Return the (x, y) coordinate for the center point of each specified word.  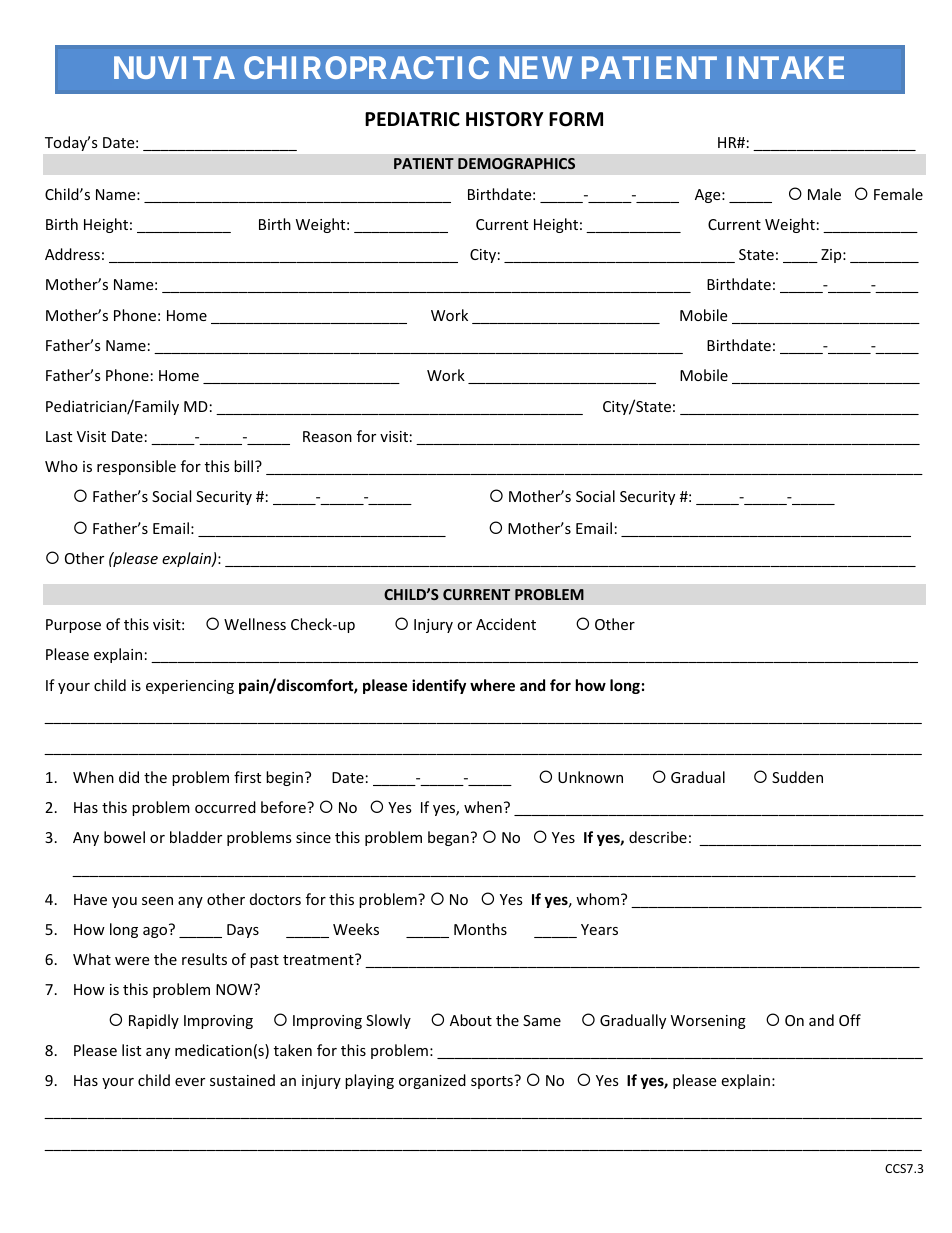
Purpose (73, 626)
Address (72, 254)
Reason (327, 436)
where (492, 685)
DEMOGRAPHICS (516, 163)
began (448, 838)
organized (432, 1081)
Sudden (797, 777)
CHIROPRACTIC (366, 67)
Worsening (708, 1022)
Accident (506, 624)
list (131, 1050)
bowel (124, 837)
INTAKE (785, 67)
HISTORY (505, 119)
